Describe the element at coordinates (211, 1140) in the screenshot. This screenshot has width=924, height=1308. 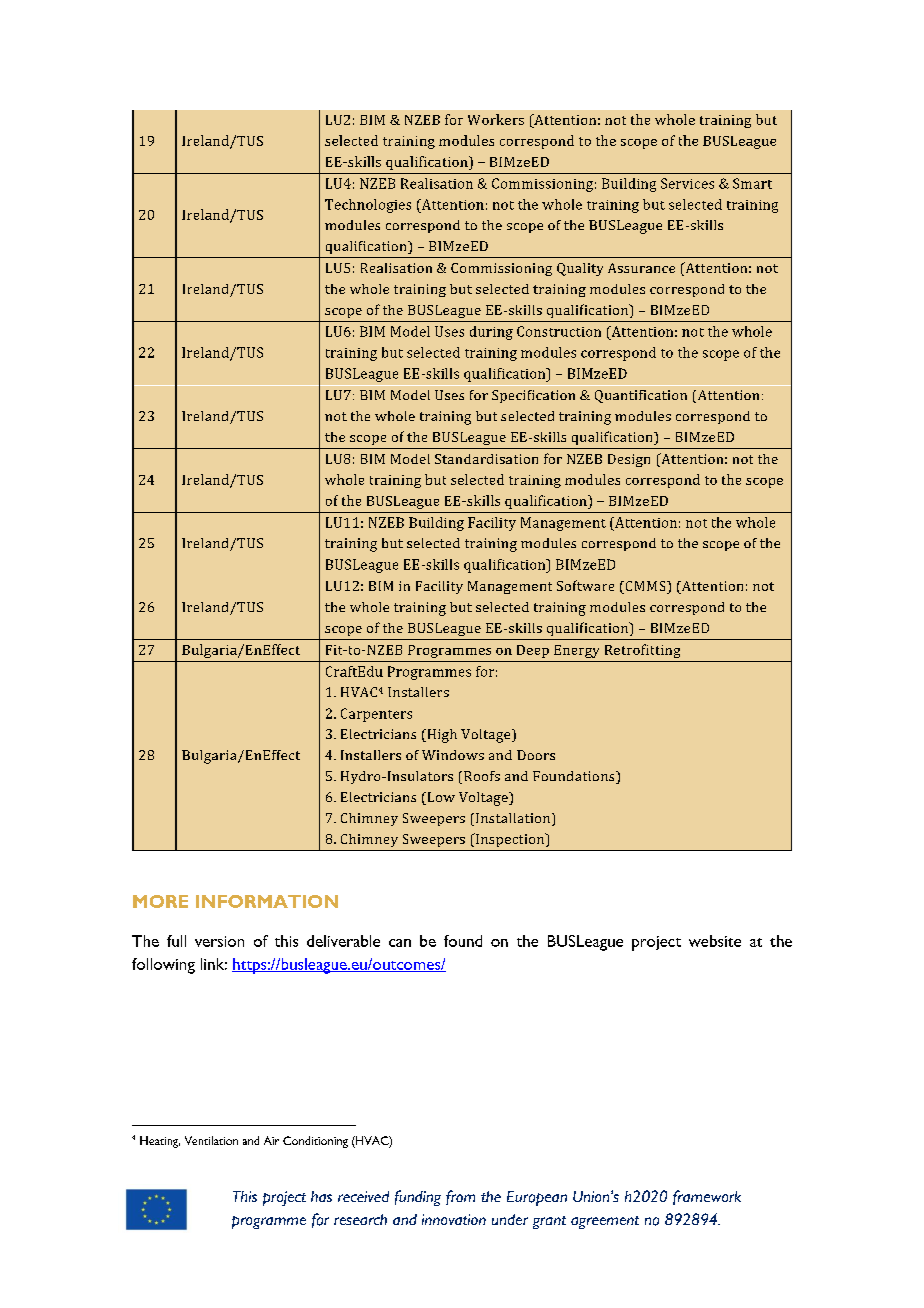
I see `Ventilation` at that location.
